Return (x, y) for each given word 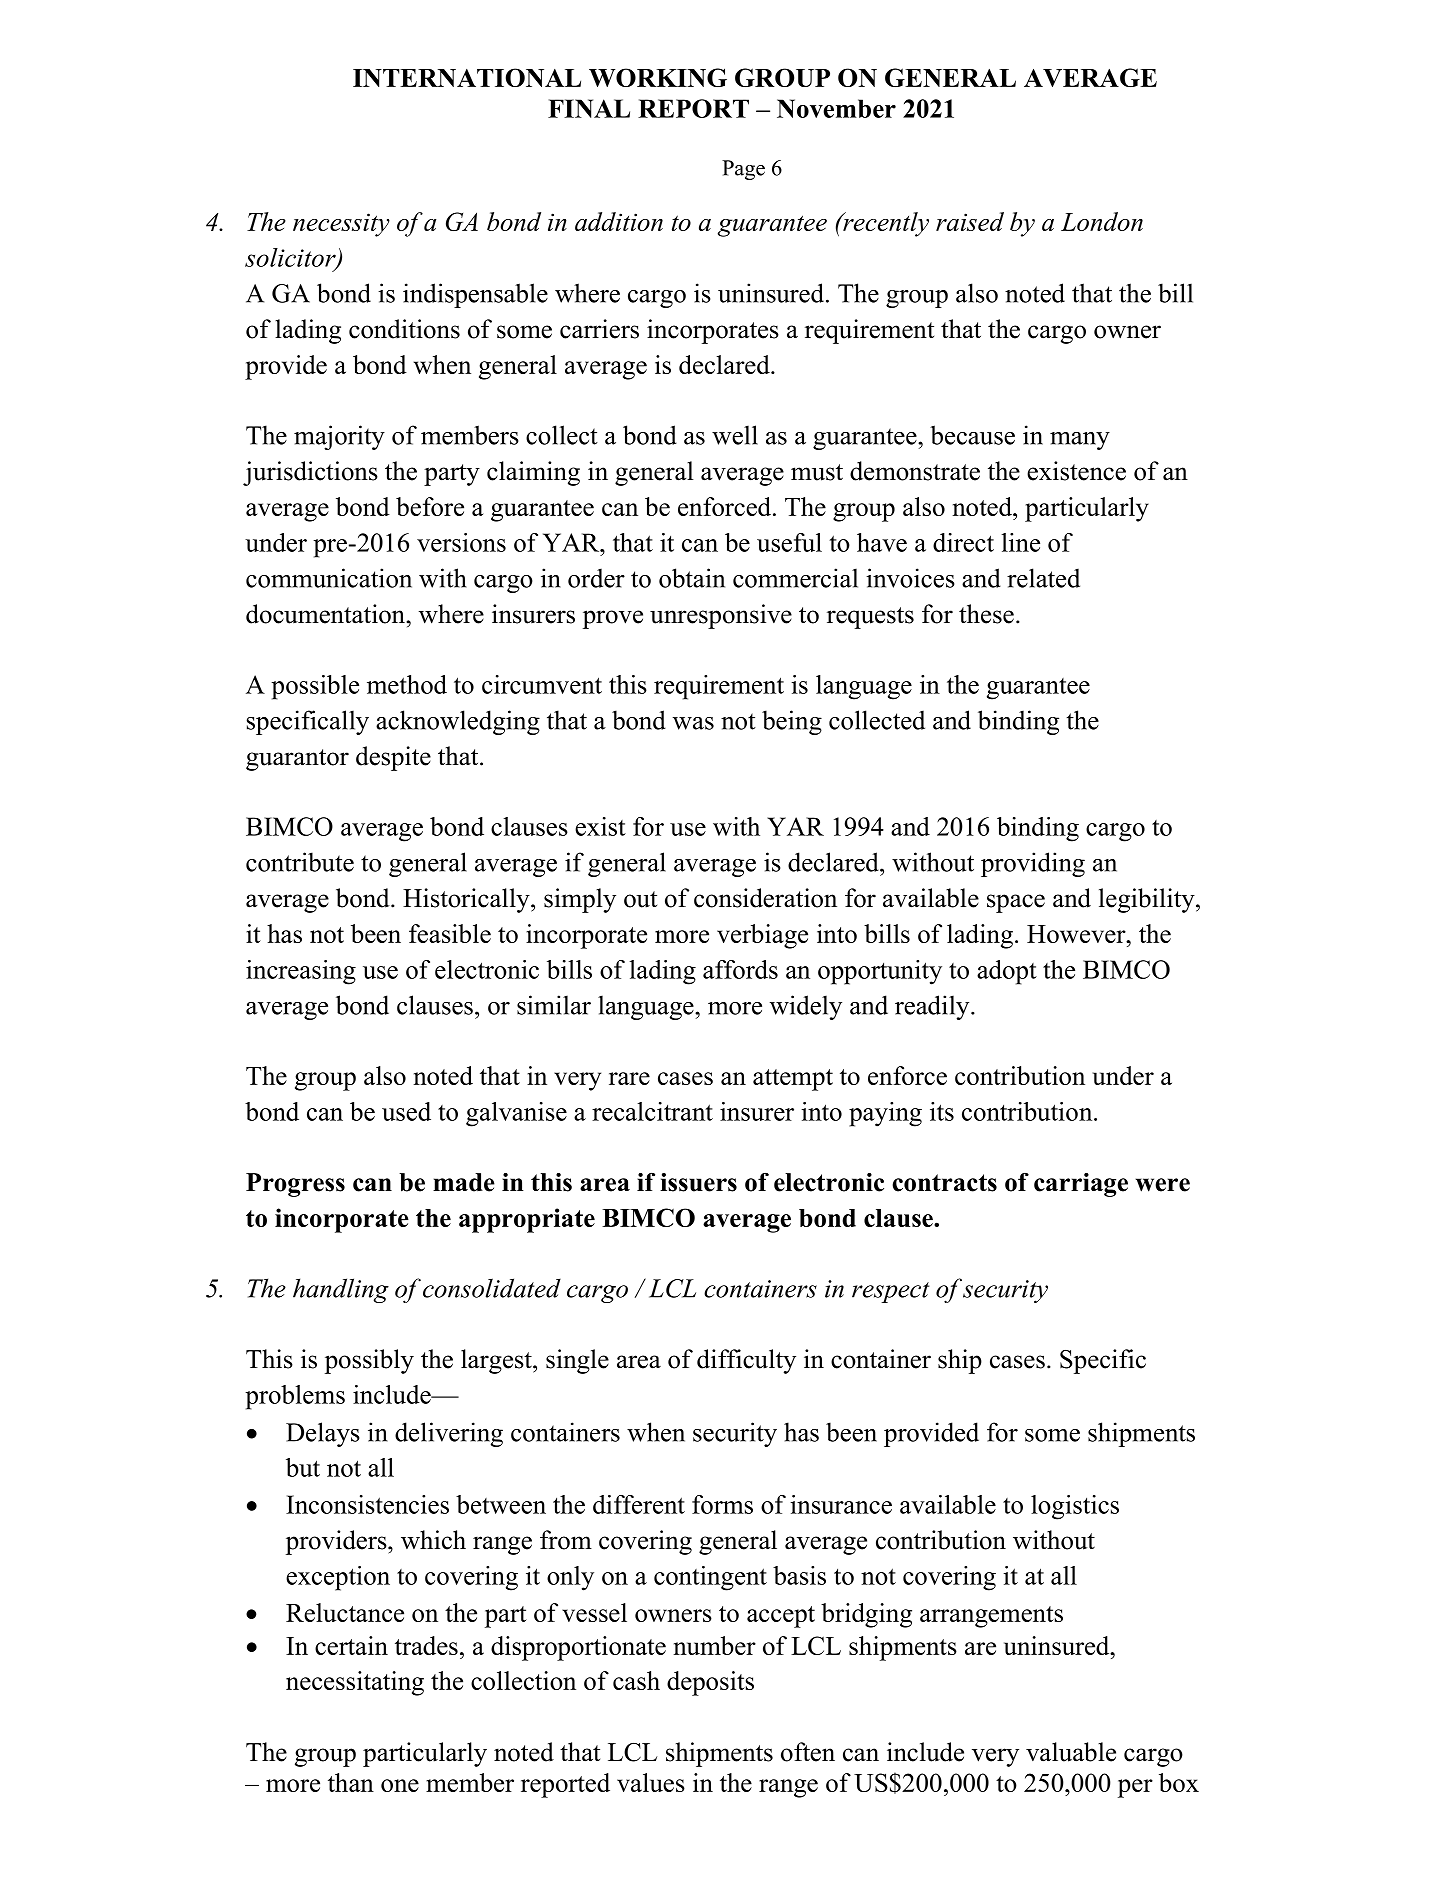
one (400, 1785)
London (1102, 221)
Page (743, 170)
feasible (450, 933)
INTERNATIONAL (467, 77)
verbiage (762, 936)
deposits (710, 1683)
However (1077, 934)
